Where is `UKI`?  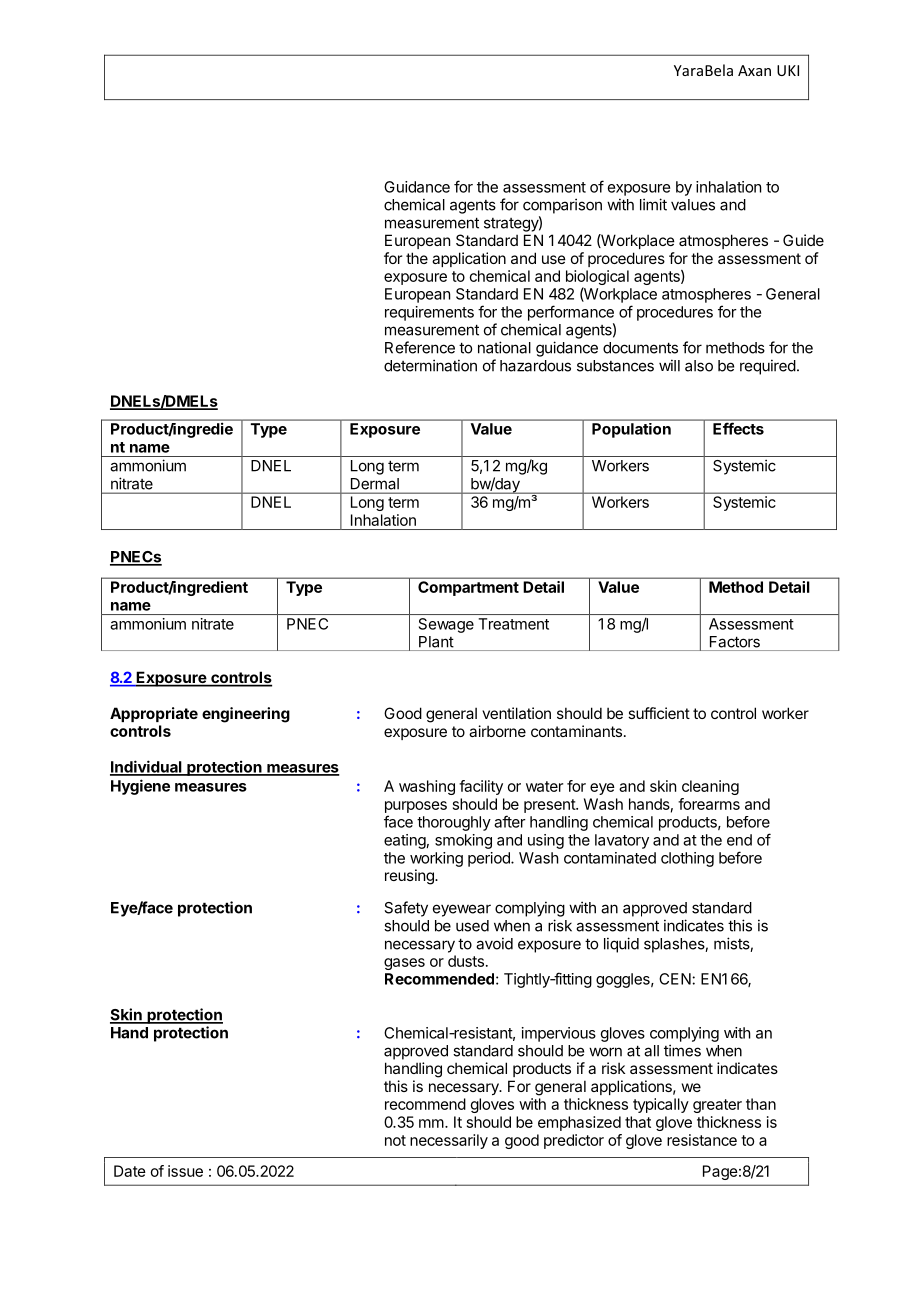
UKI is located at coordinates (788, 70).
